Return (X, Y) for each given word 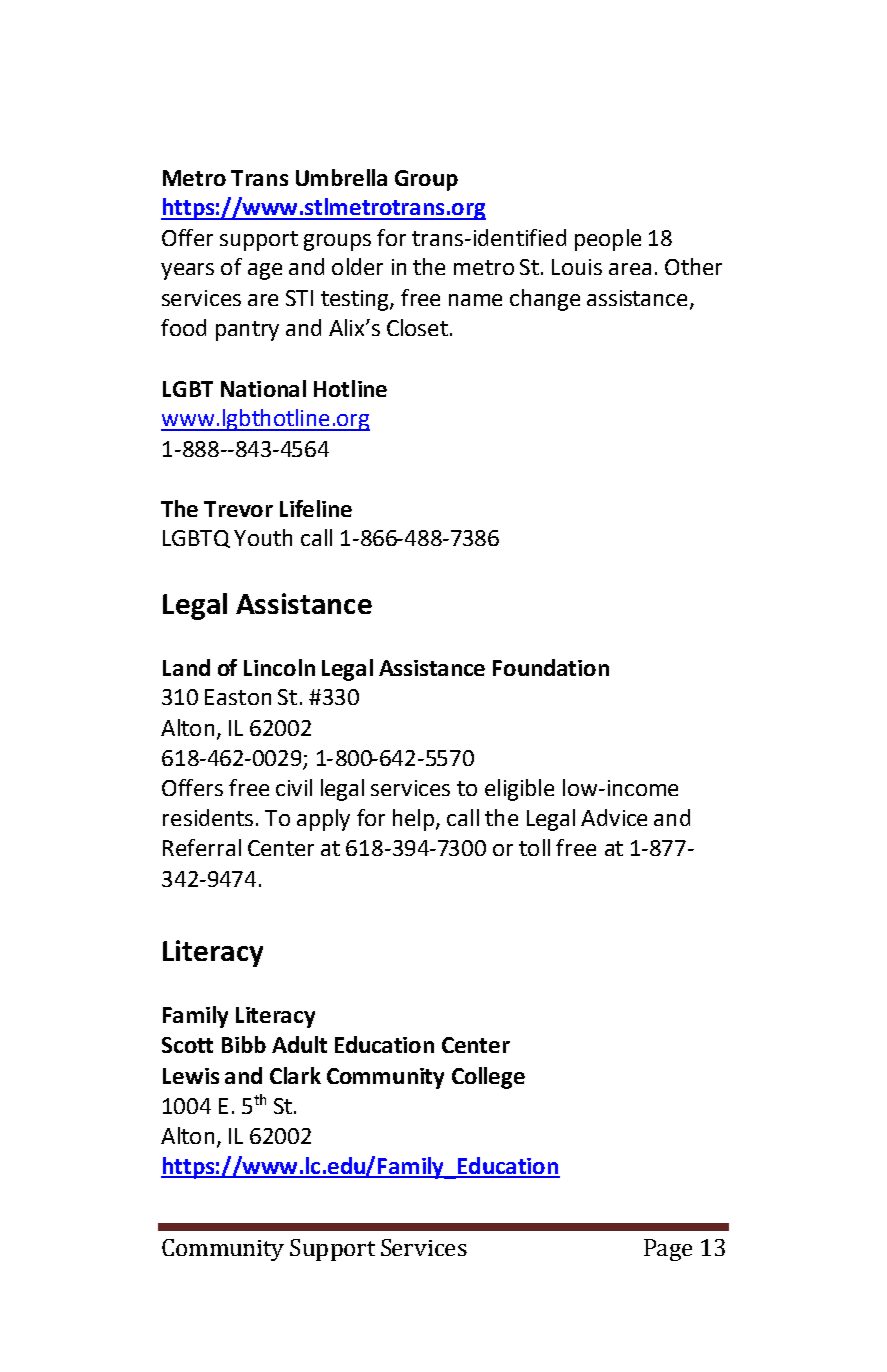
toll (534, 847)
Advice (614, 817)
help (413, 820)
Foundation (551, 667)
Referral (202, 847)
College (488, 1078)
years (187, 271)
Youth (263, 537)
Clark (295, 1075)
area (630, 269)
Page (668, 1250)
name (475, 300)
